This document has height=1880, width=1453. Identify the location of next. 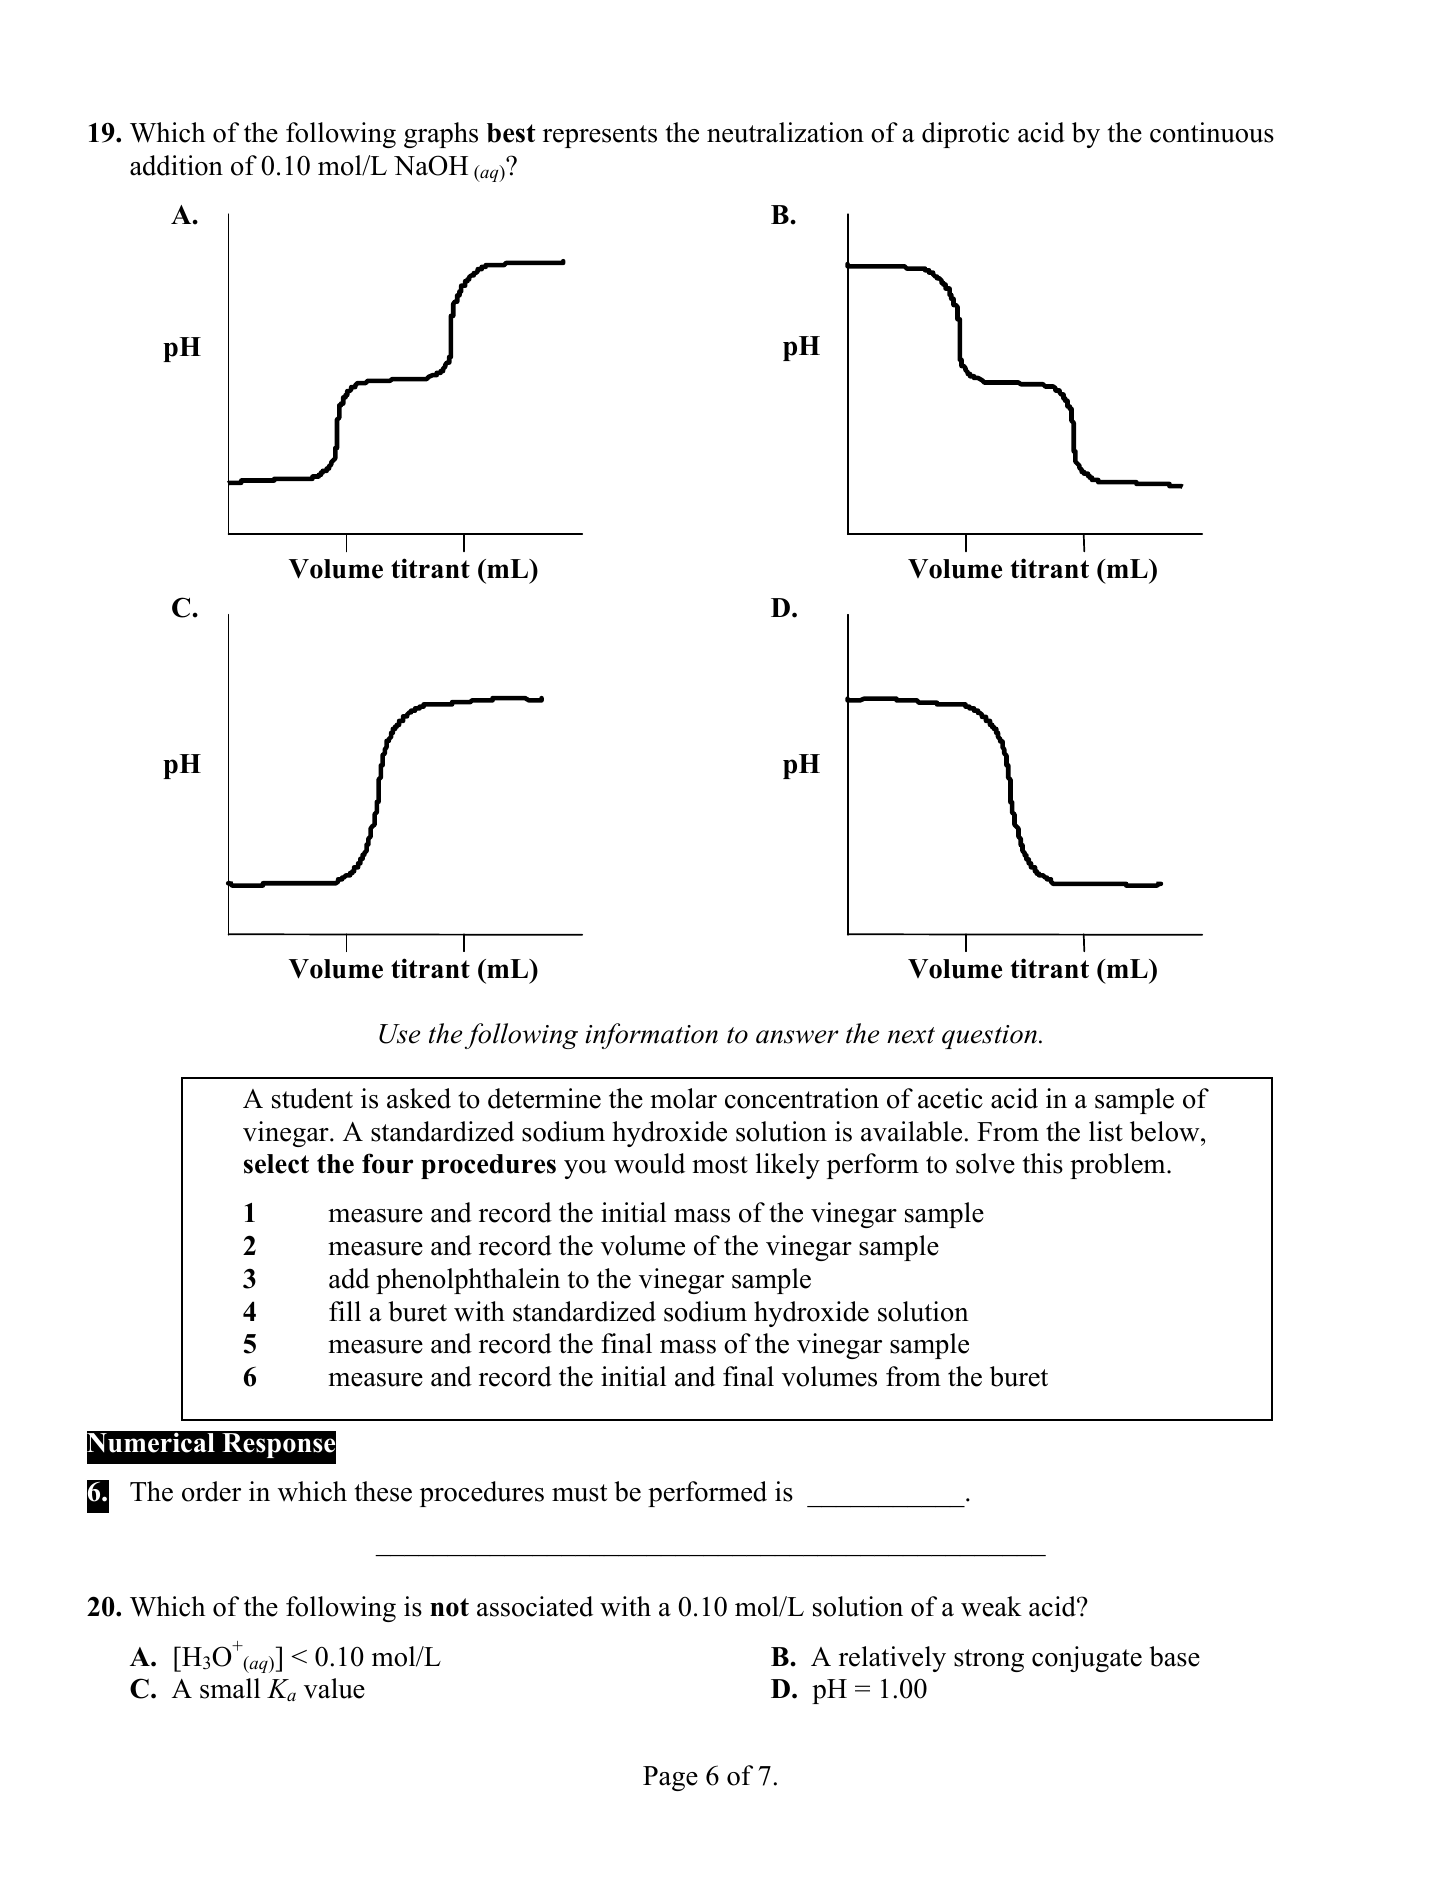
(911, 1035).
